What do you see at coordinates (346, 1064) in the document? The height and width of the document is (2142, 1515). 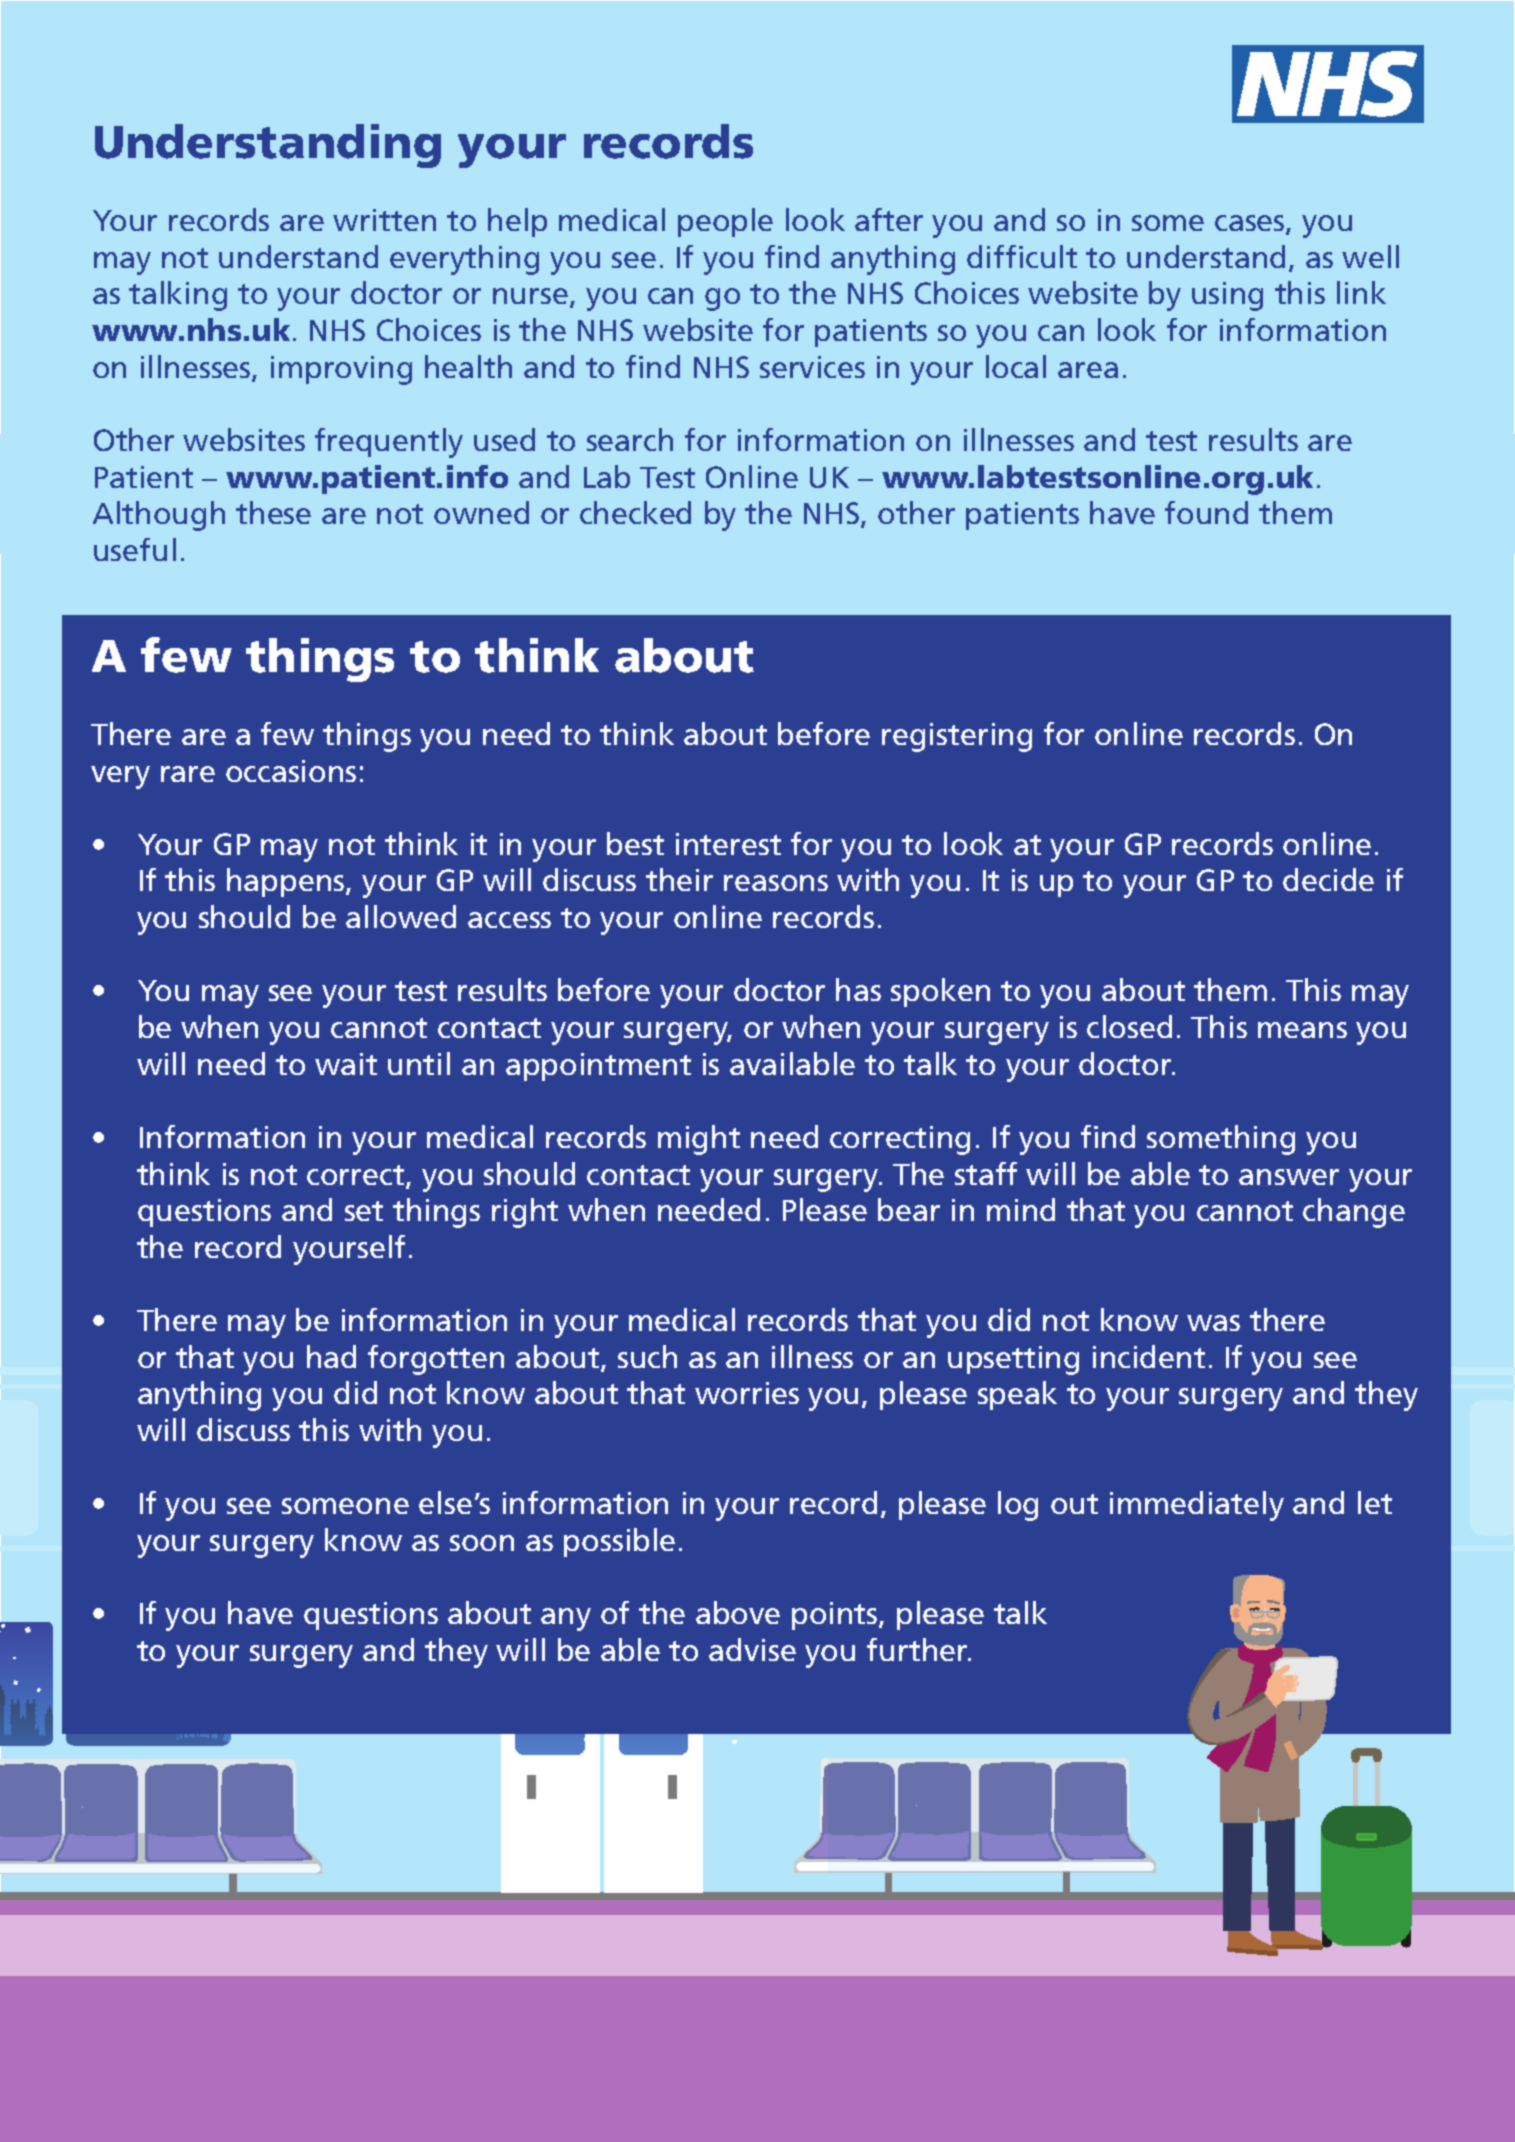 I see `wait` at bounding box center [346, 1064].
